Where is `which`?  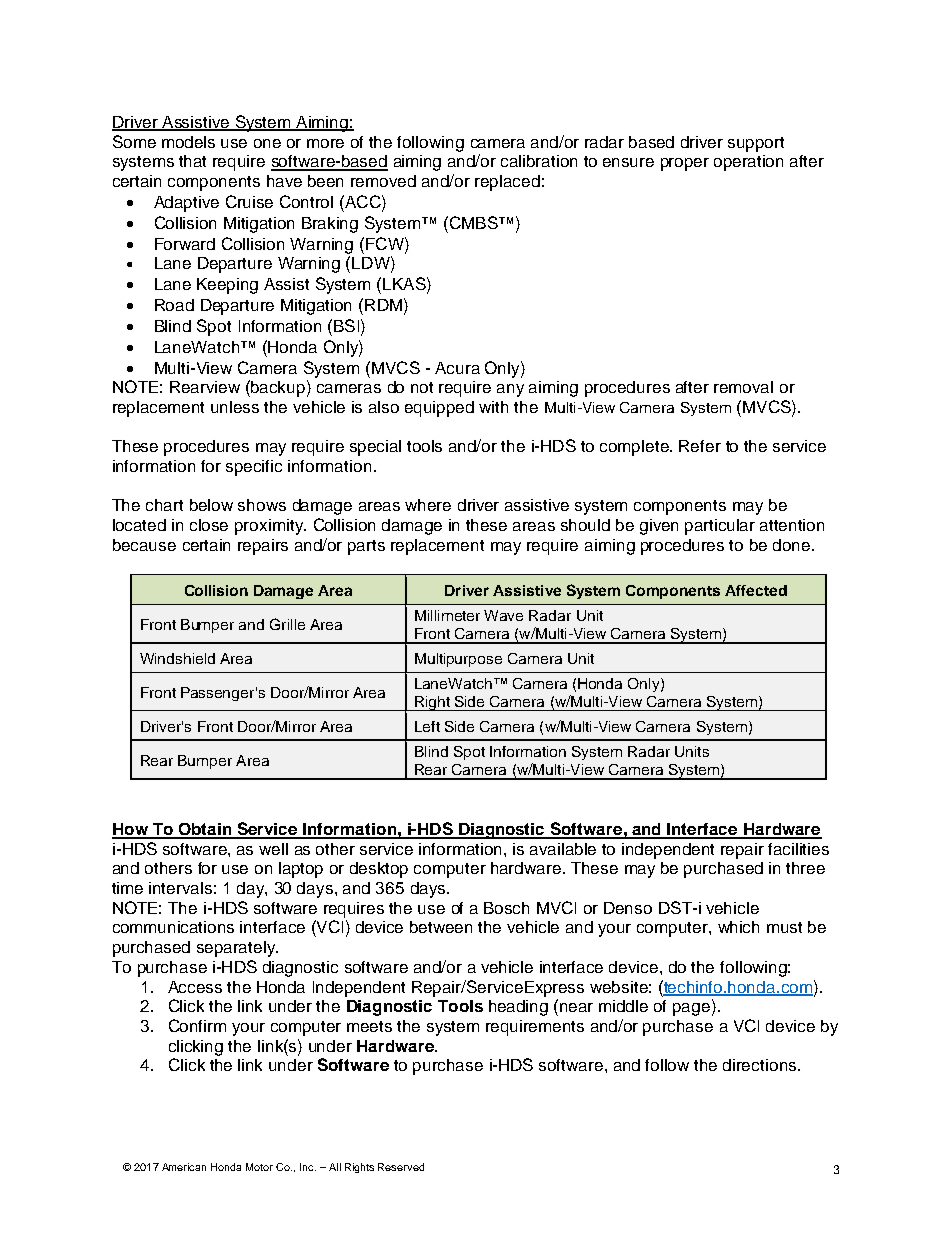 which is located at coordinates (738, 927).
